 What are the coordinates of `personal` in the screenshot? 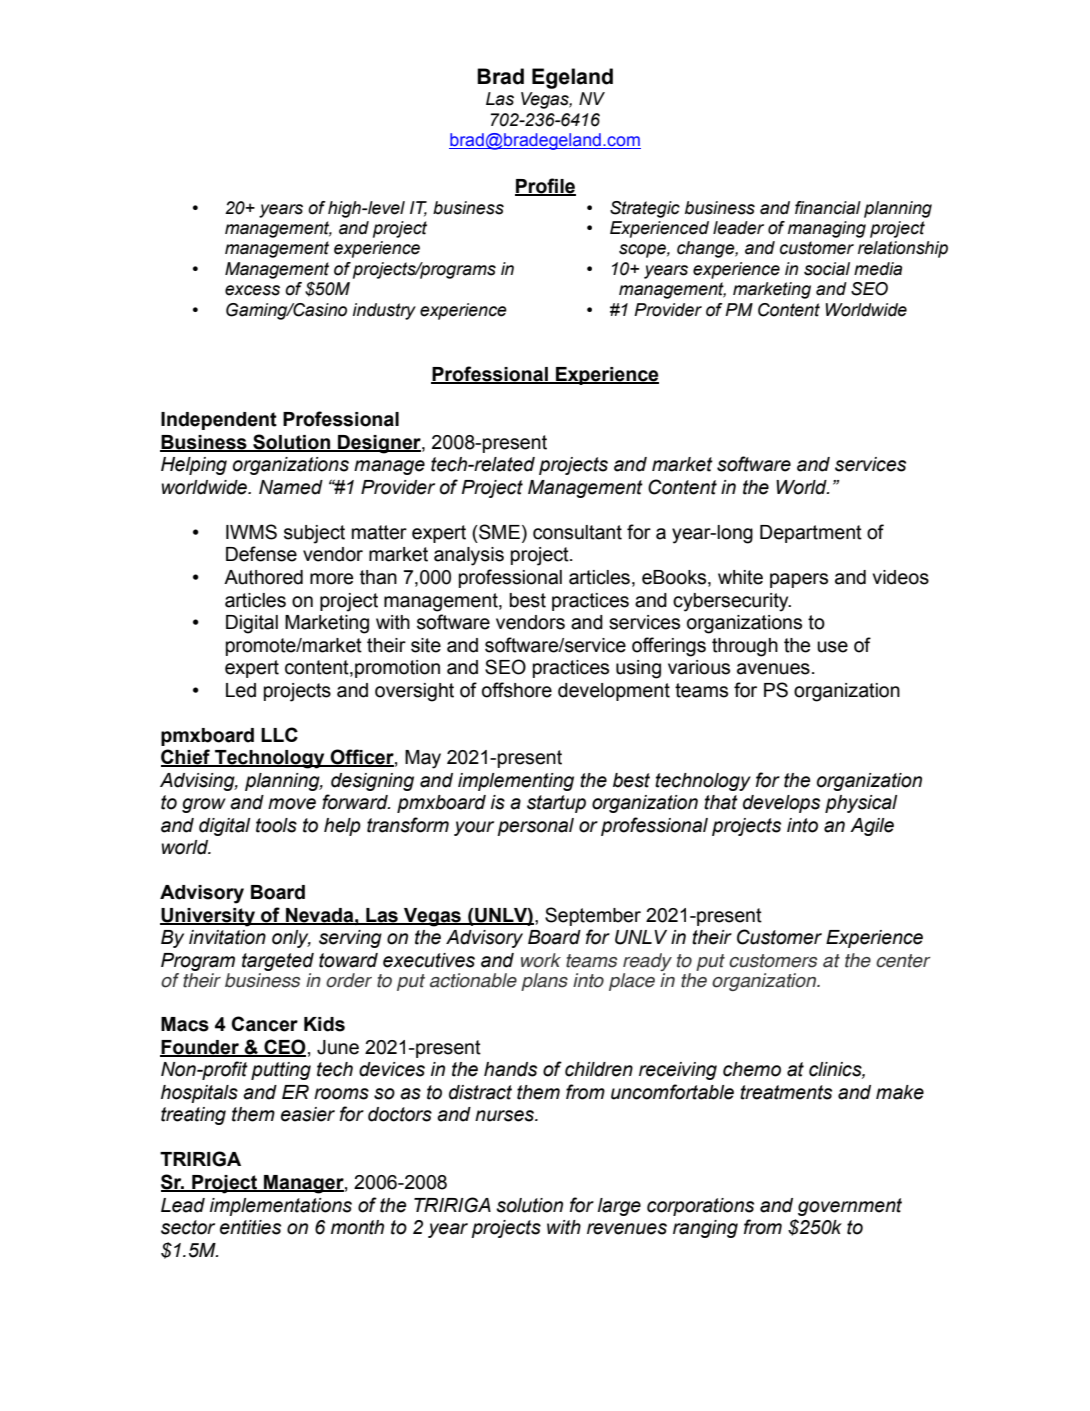 It's located at (535, 827).
